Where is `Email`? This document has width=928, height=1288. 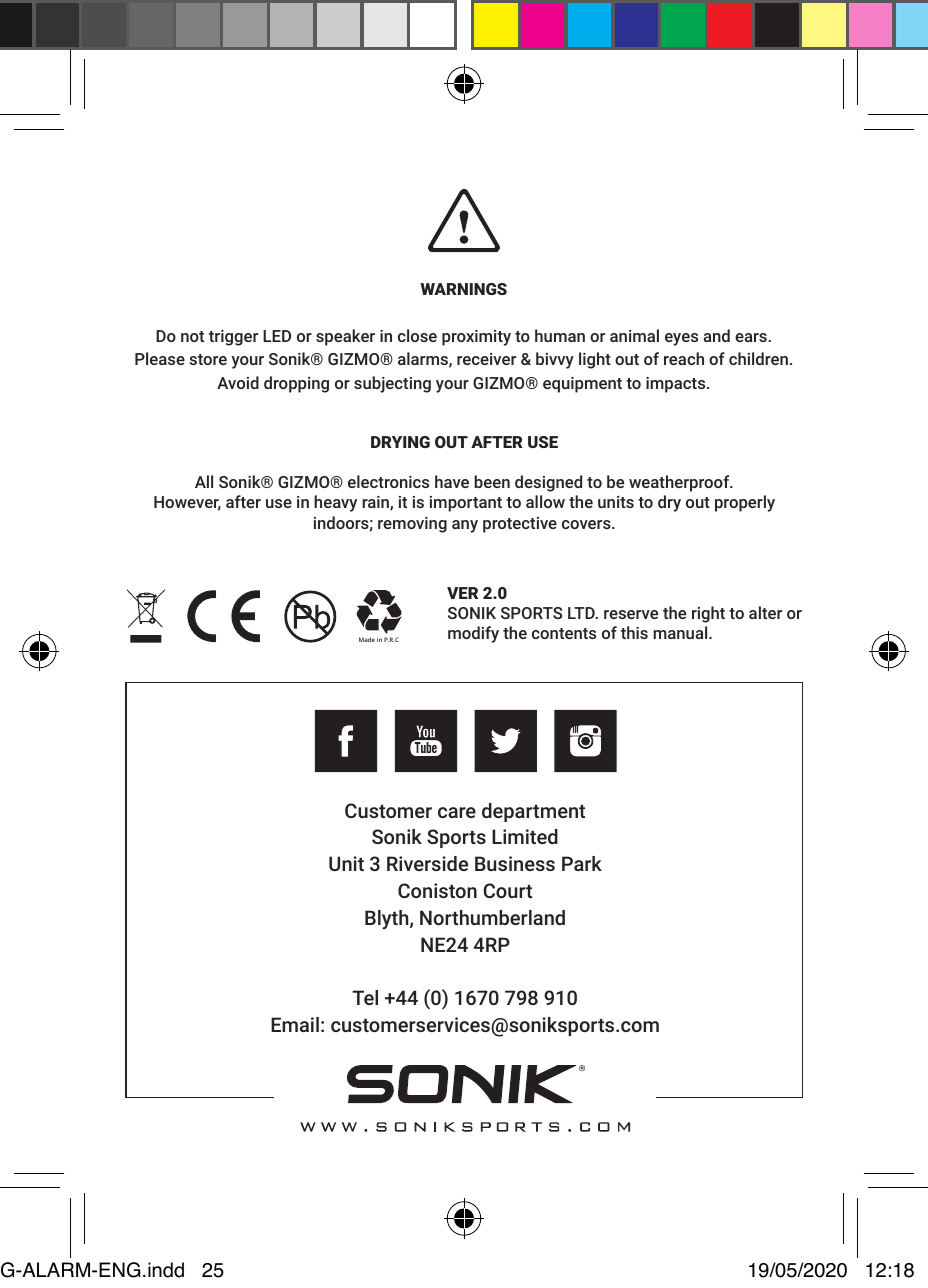
Email is located at coordinates (295, 1024).
